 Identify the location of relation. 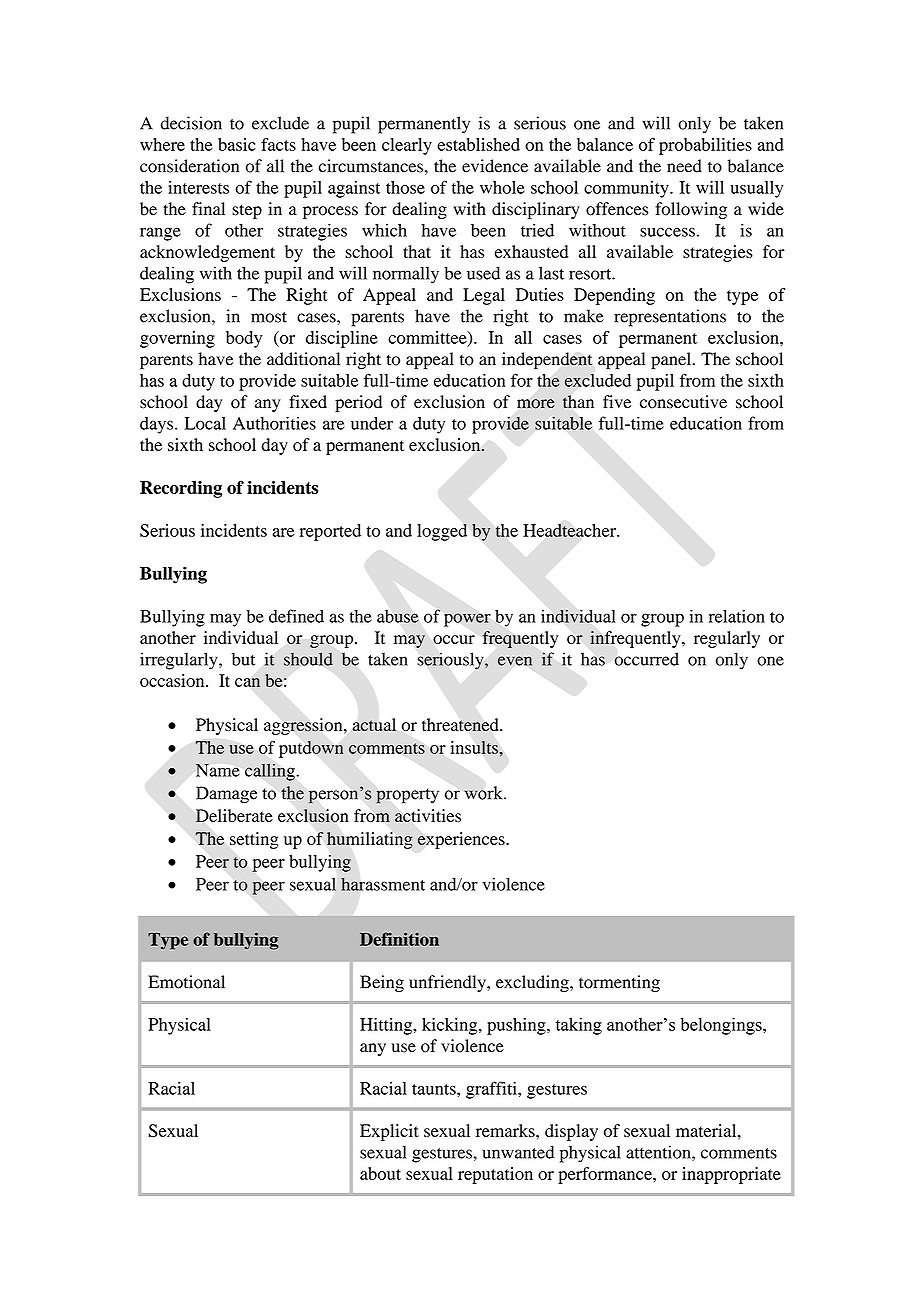
(737, 616).
